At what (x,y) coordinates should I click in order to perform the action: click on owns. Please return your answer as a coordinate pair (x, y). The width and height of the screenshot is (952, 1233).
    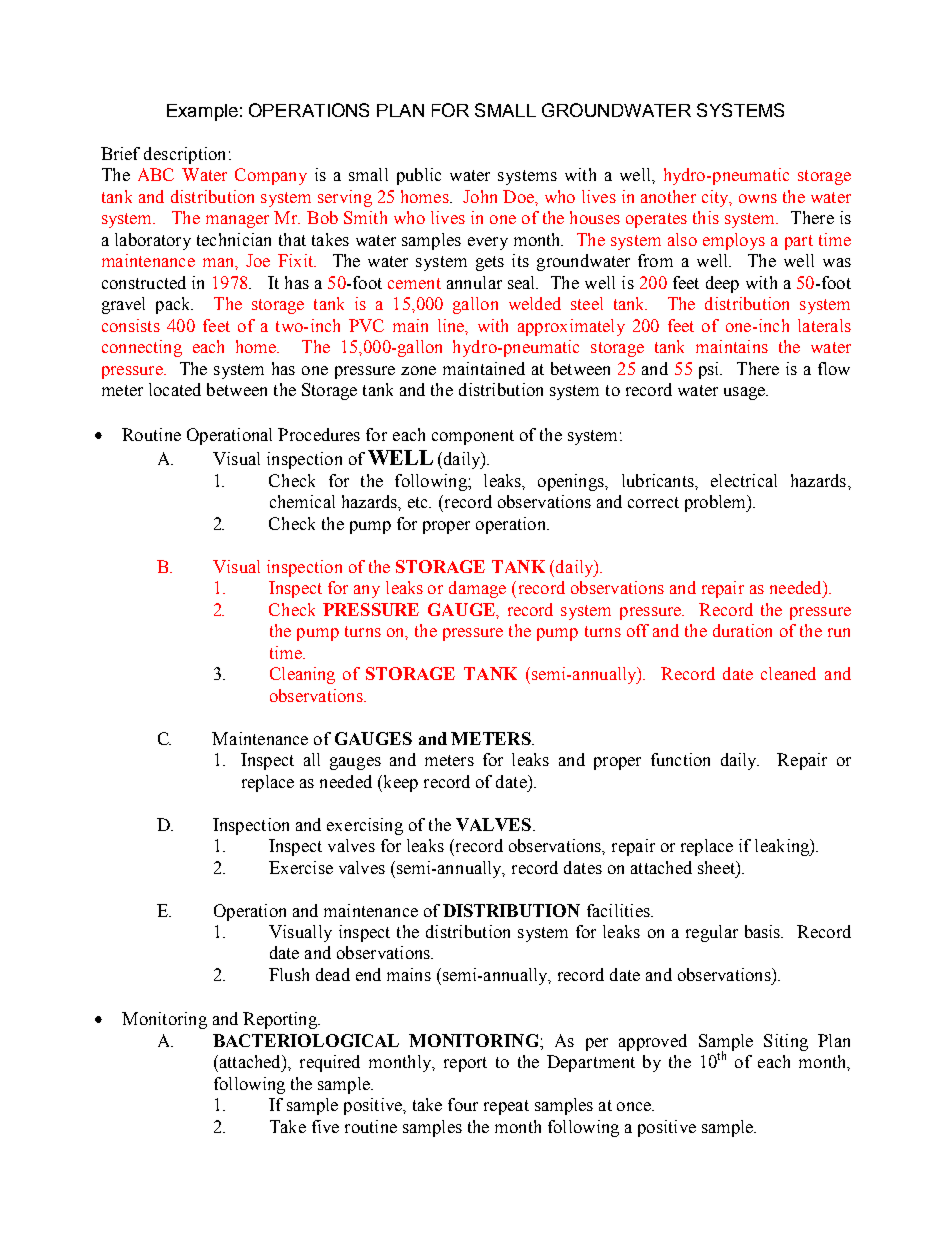
    Looking at the image, I should click on (758, 198).
